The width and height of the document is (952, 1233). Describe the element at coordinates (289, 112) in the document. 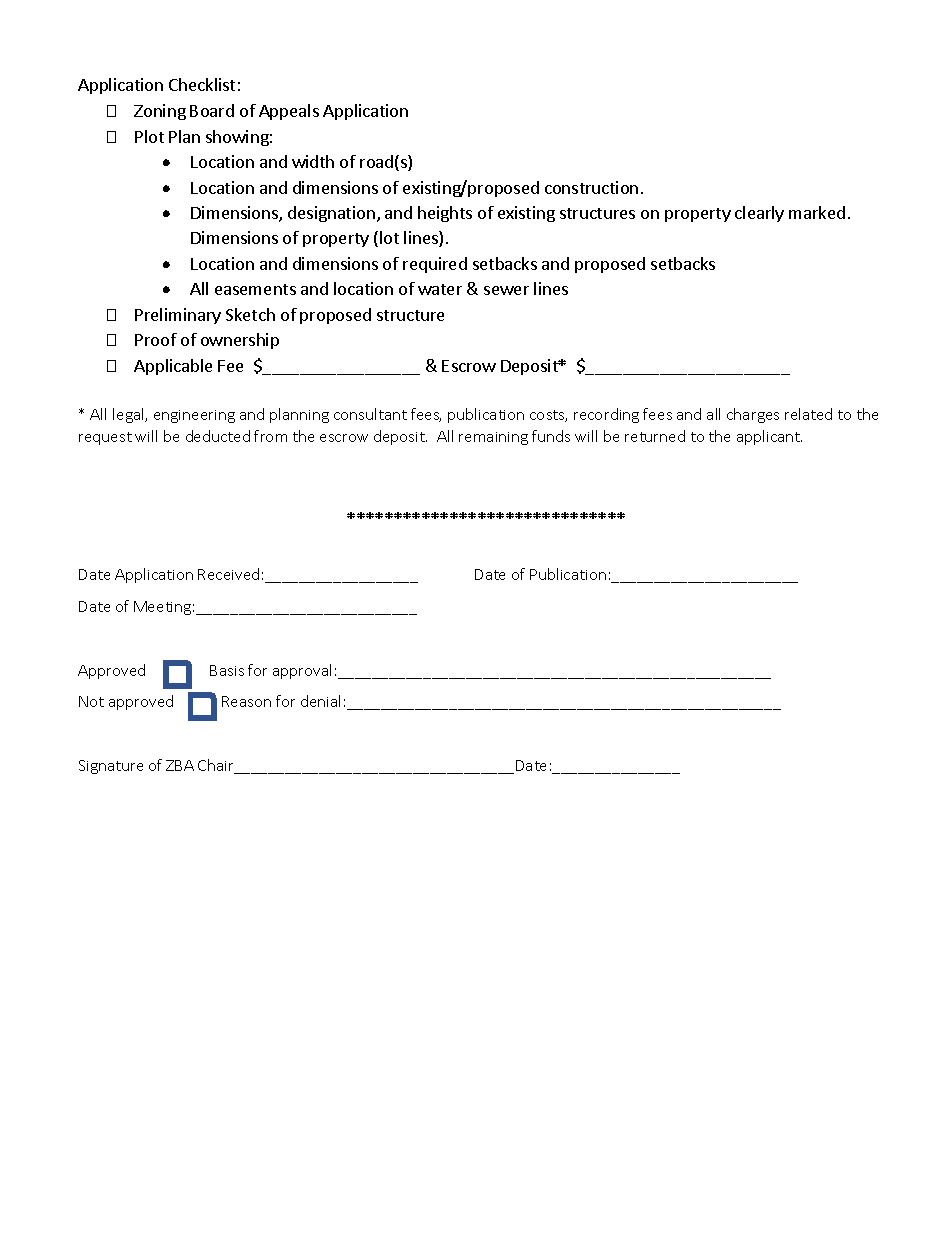

I see `Appeals` at that location.
